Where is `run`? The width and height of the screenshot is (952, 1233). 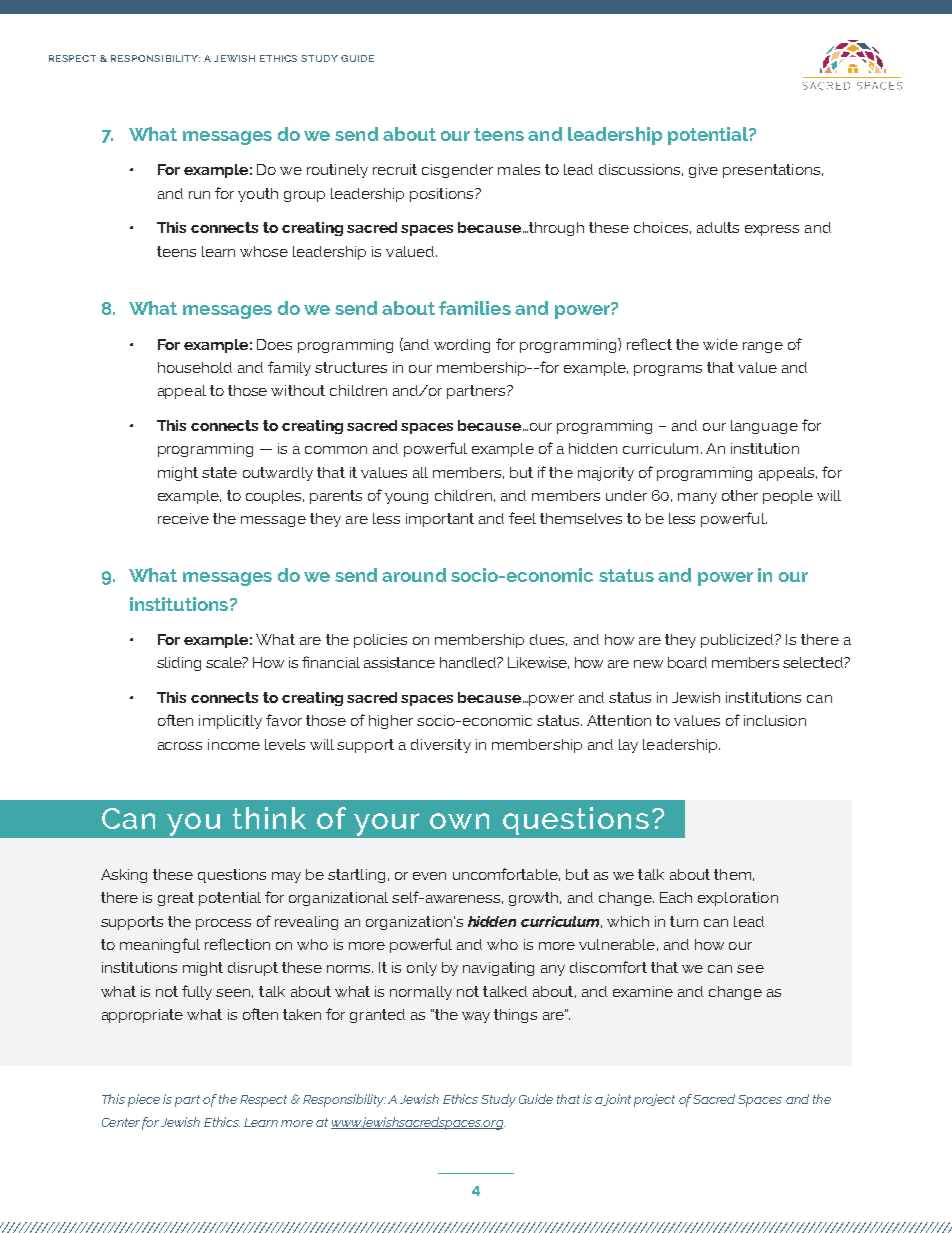 run is located at coordinates (199, 195).
